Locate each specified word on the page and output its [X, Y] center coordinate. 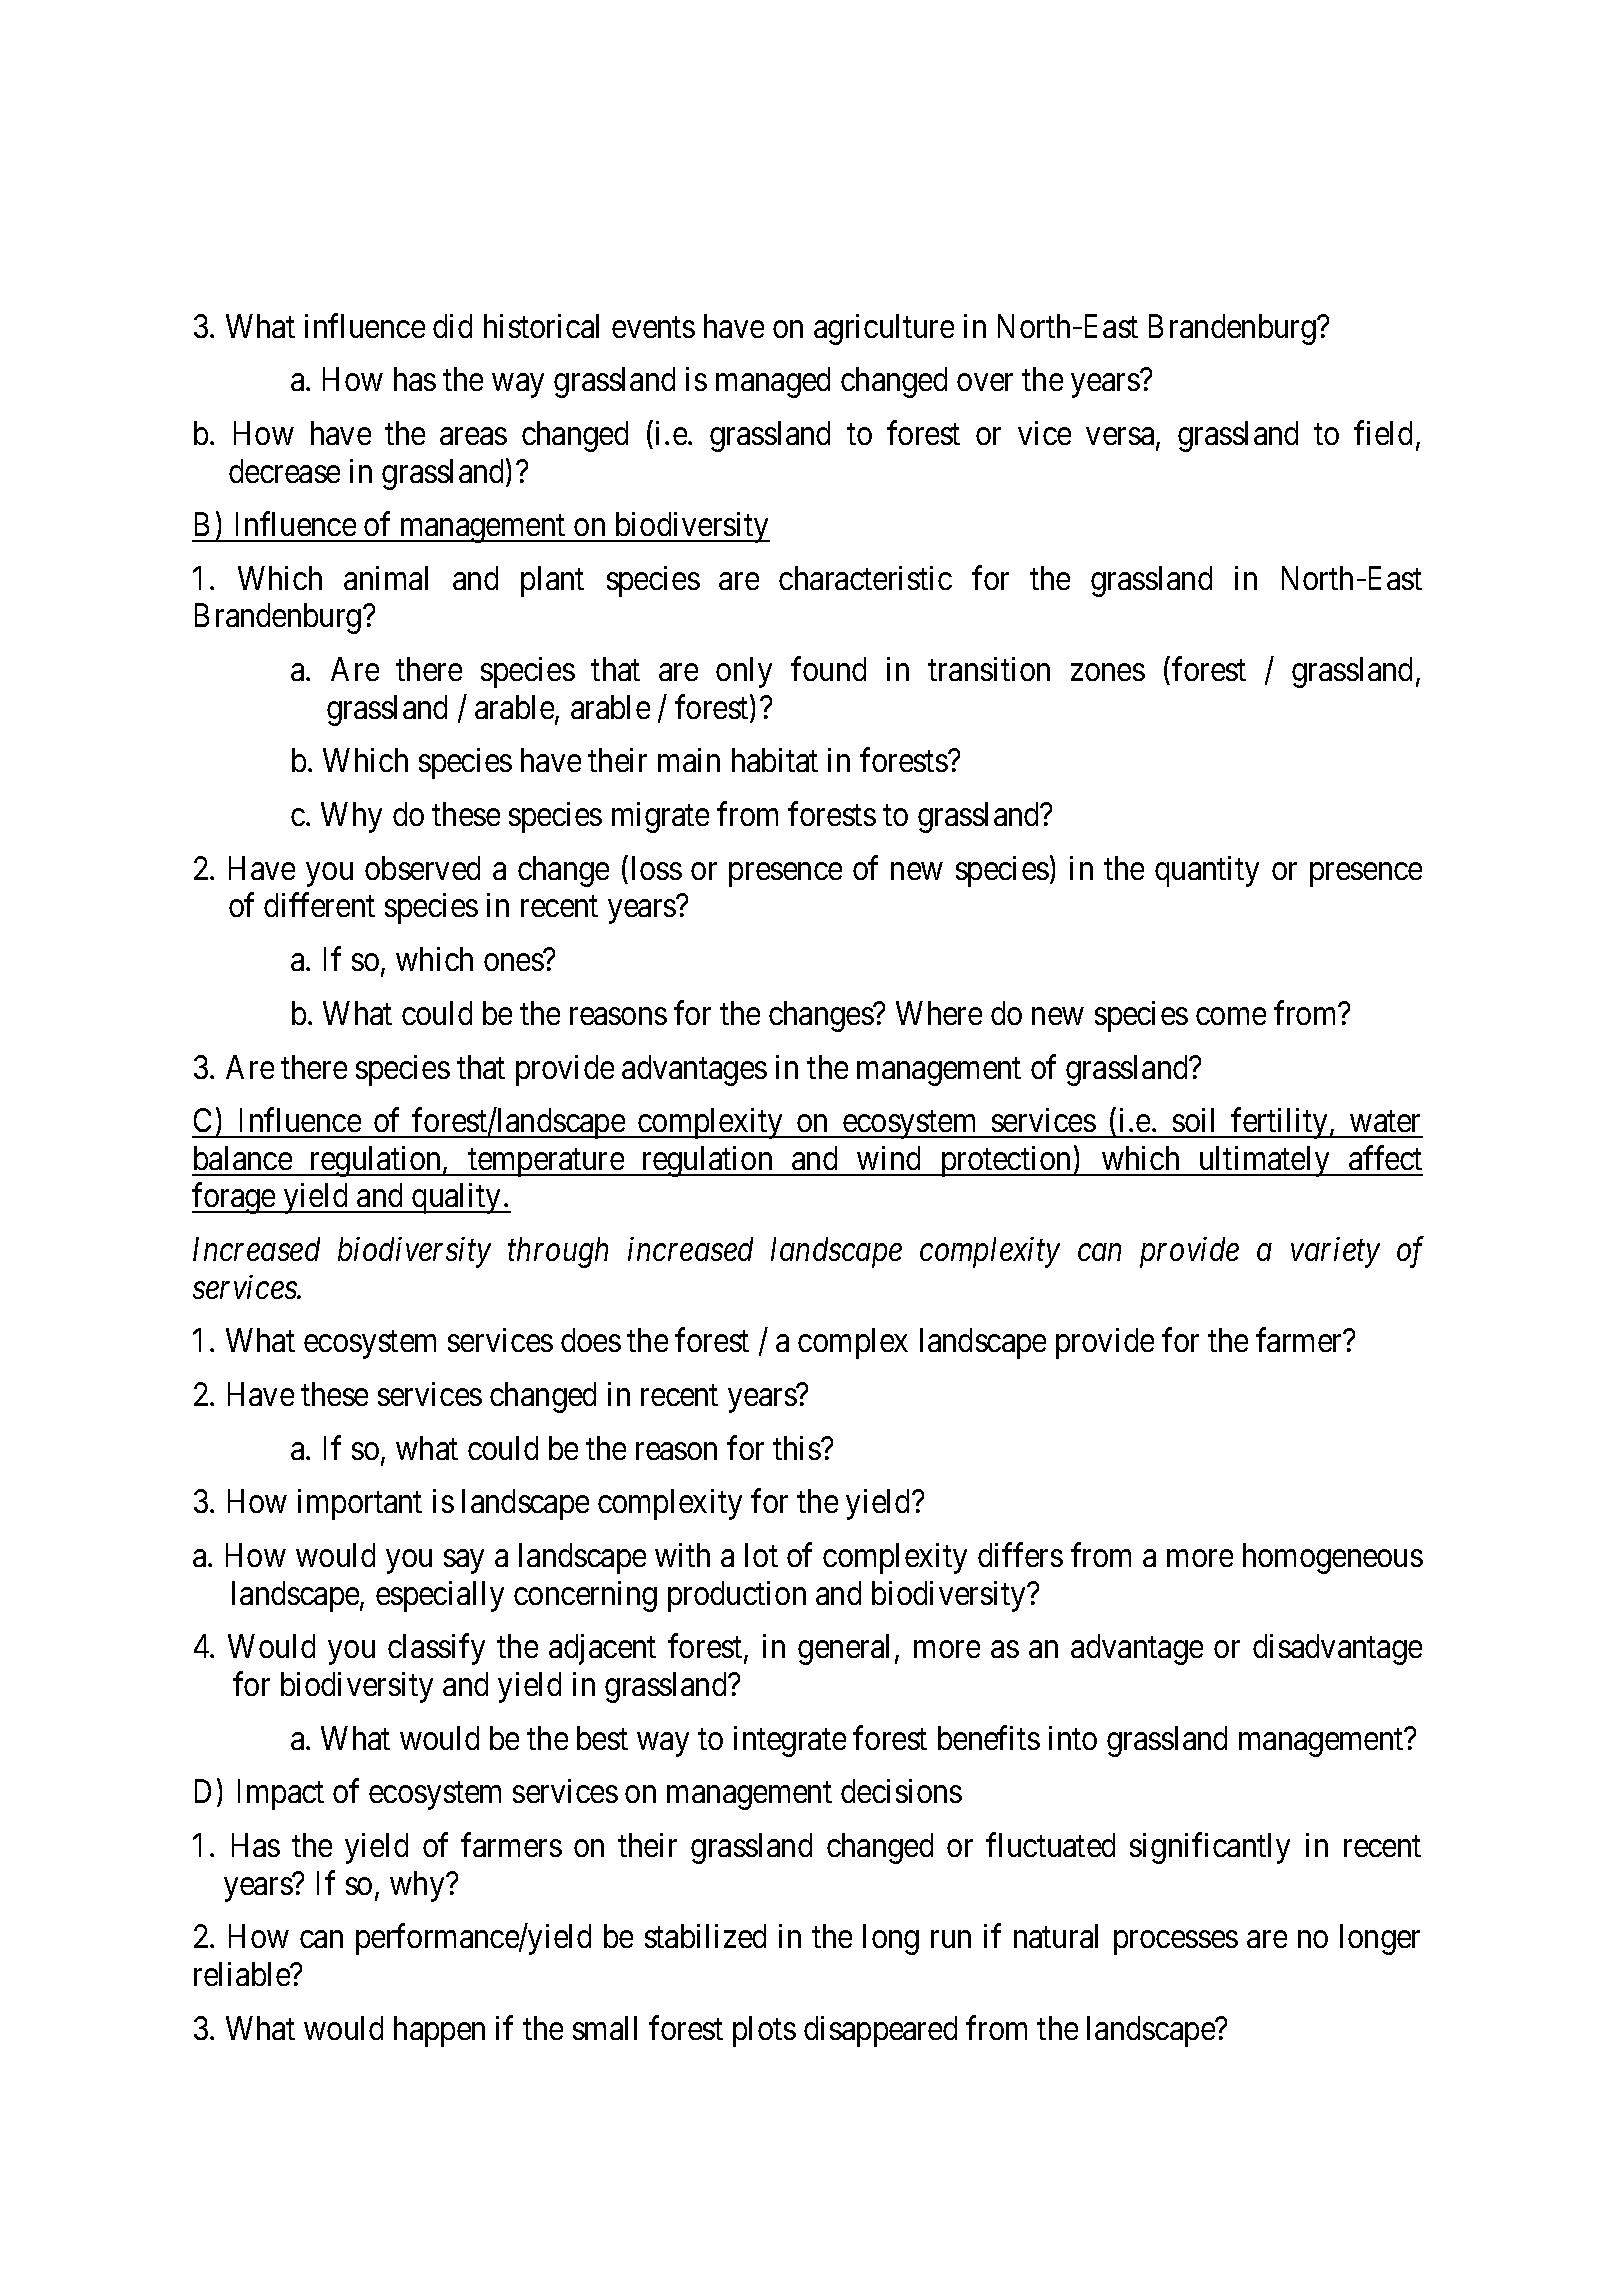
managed [773, 382]
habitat [775, 760]
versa [1121, 438]
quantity [1207, 871]
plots [764, 2031]
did [452, 326]
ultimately [1264, 1161]
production [737, 1596]
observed [422, 868]
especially [440, 1596]
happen [439, 2031]
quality [457, 1198]
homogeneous [1333, 1558]
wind [888, 1158]
